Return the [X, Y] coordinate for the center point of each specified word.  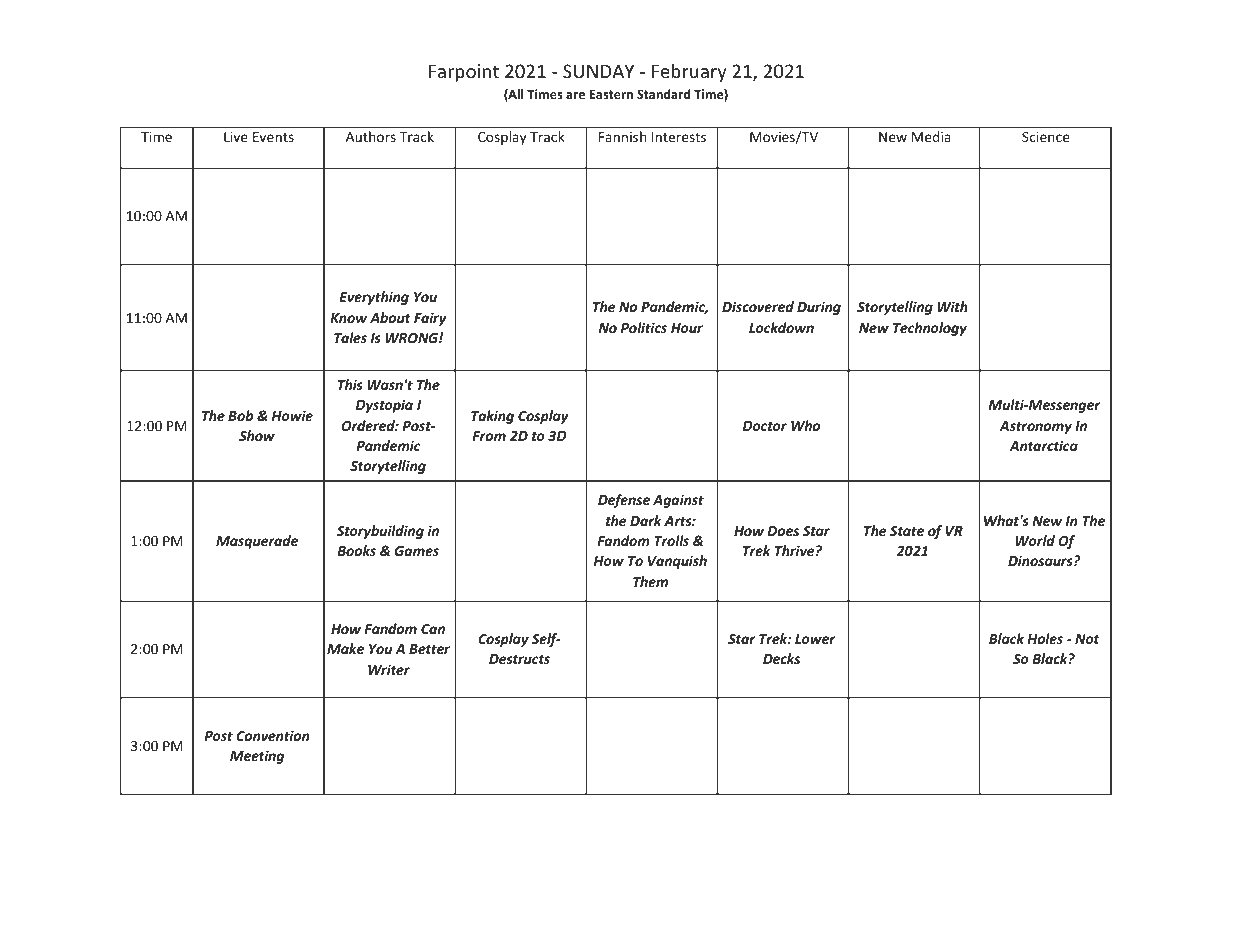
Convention [272, 735]
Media [931, 136]
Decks [781, 658]
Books [356, 550]
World [1035, 540]
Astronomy [1035, 427]
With [953, 306]
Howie [292, 415]
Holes [1045, 638]
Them [650, 581]
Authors [371, 136]
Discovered [758, 306]
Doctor [765, 426]
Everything [374, 298]
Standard [664, 94]
